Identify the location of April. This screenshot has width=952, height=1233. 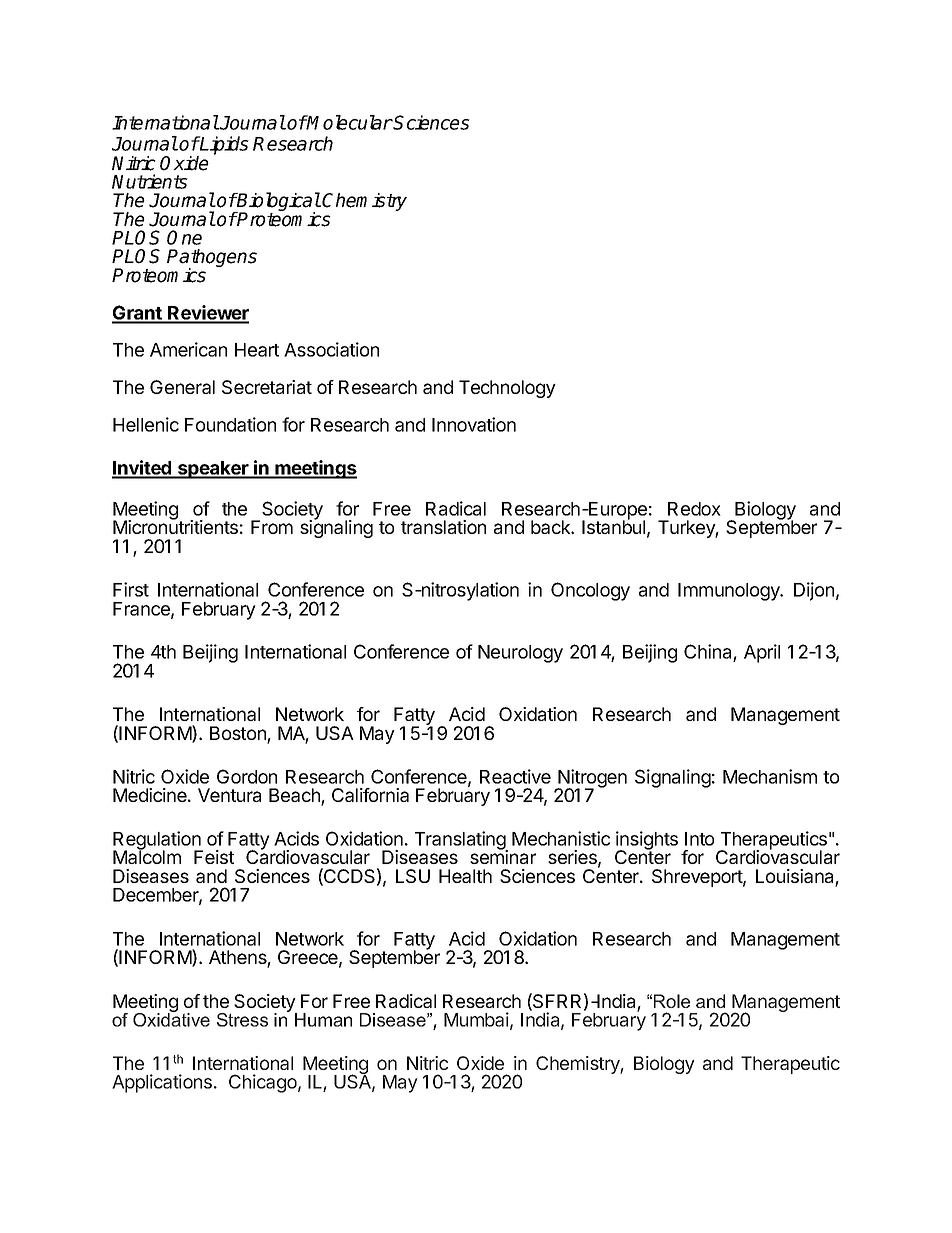
(762, 653).
